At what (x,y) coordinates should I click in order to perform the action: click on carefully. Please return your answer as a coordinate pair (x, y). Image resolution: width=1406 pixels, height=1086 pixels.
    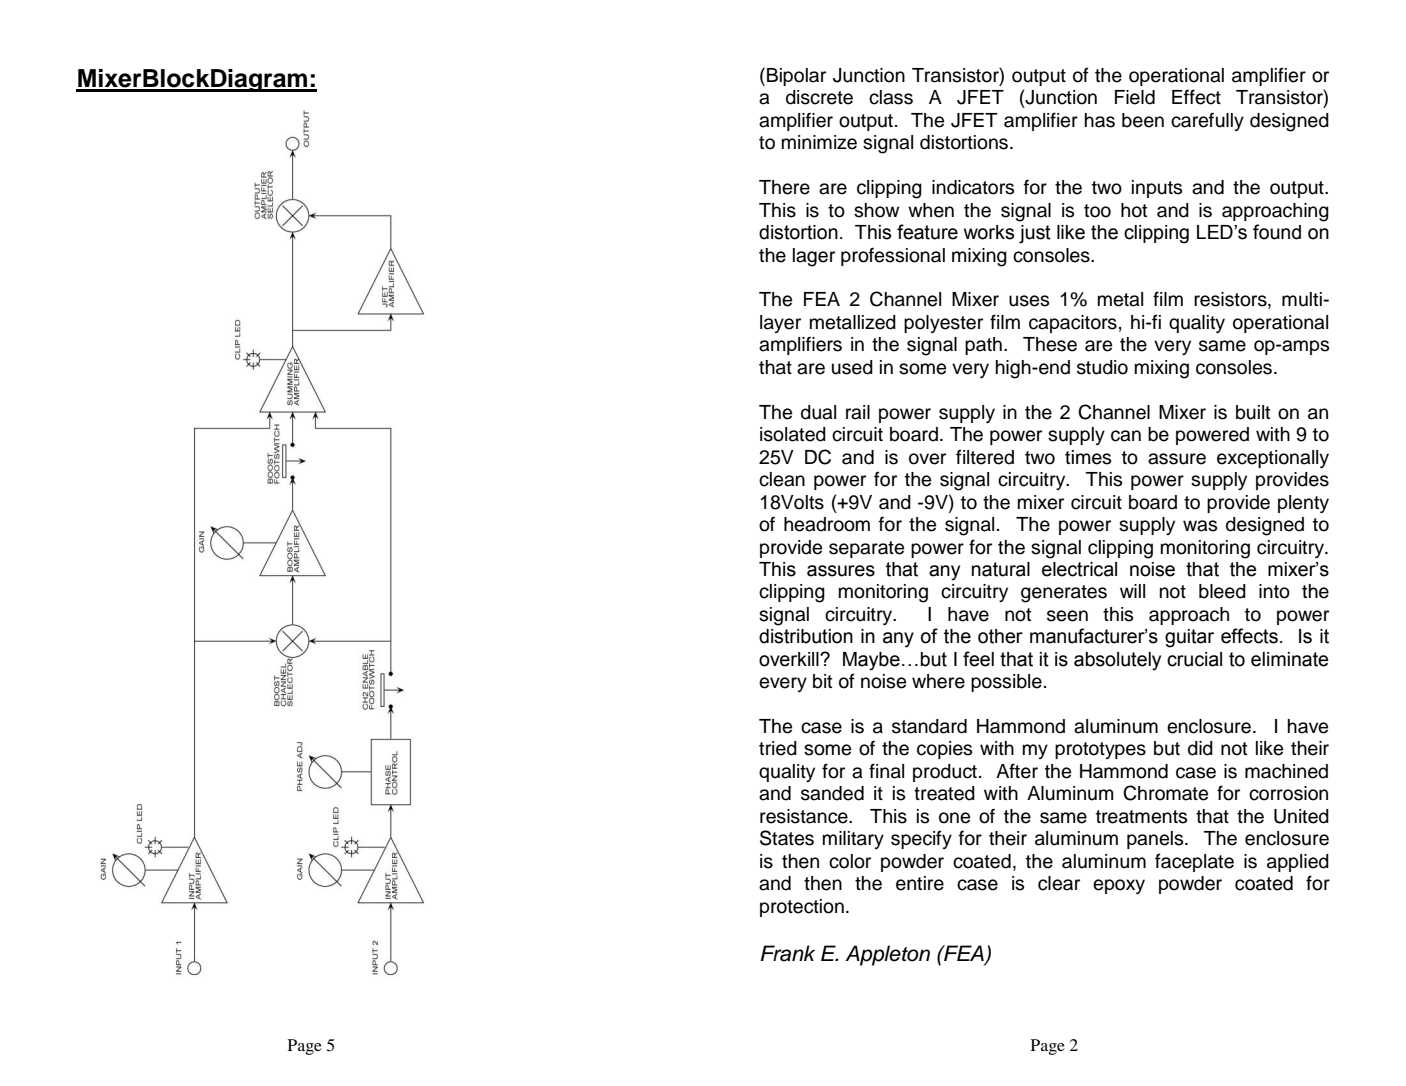
    Looking at the image, I should click on (1207, 121).
